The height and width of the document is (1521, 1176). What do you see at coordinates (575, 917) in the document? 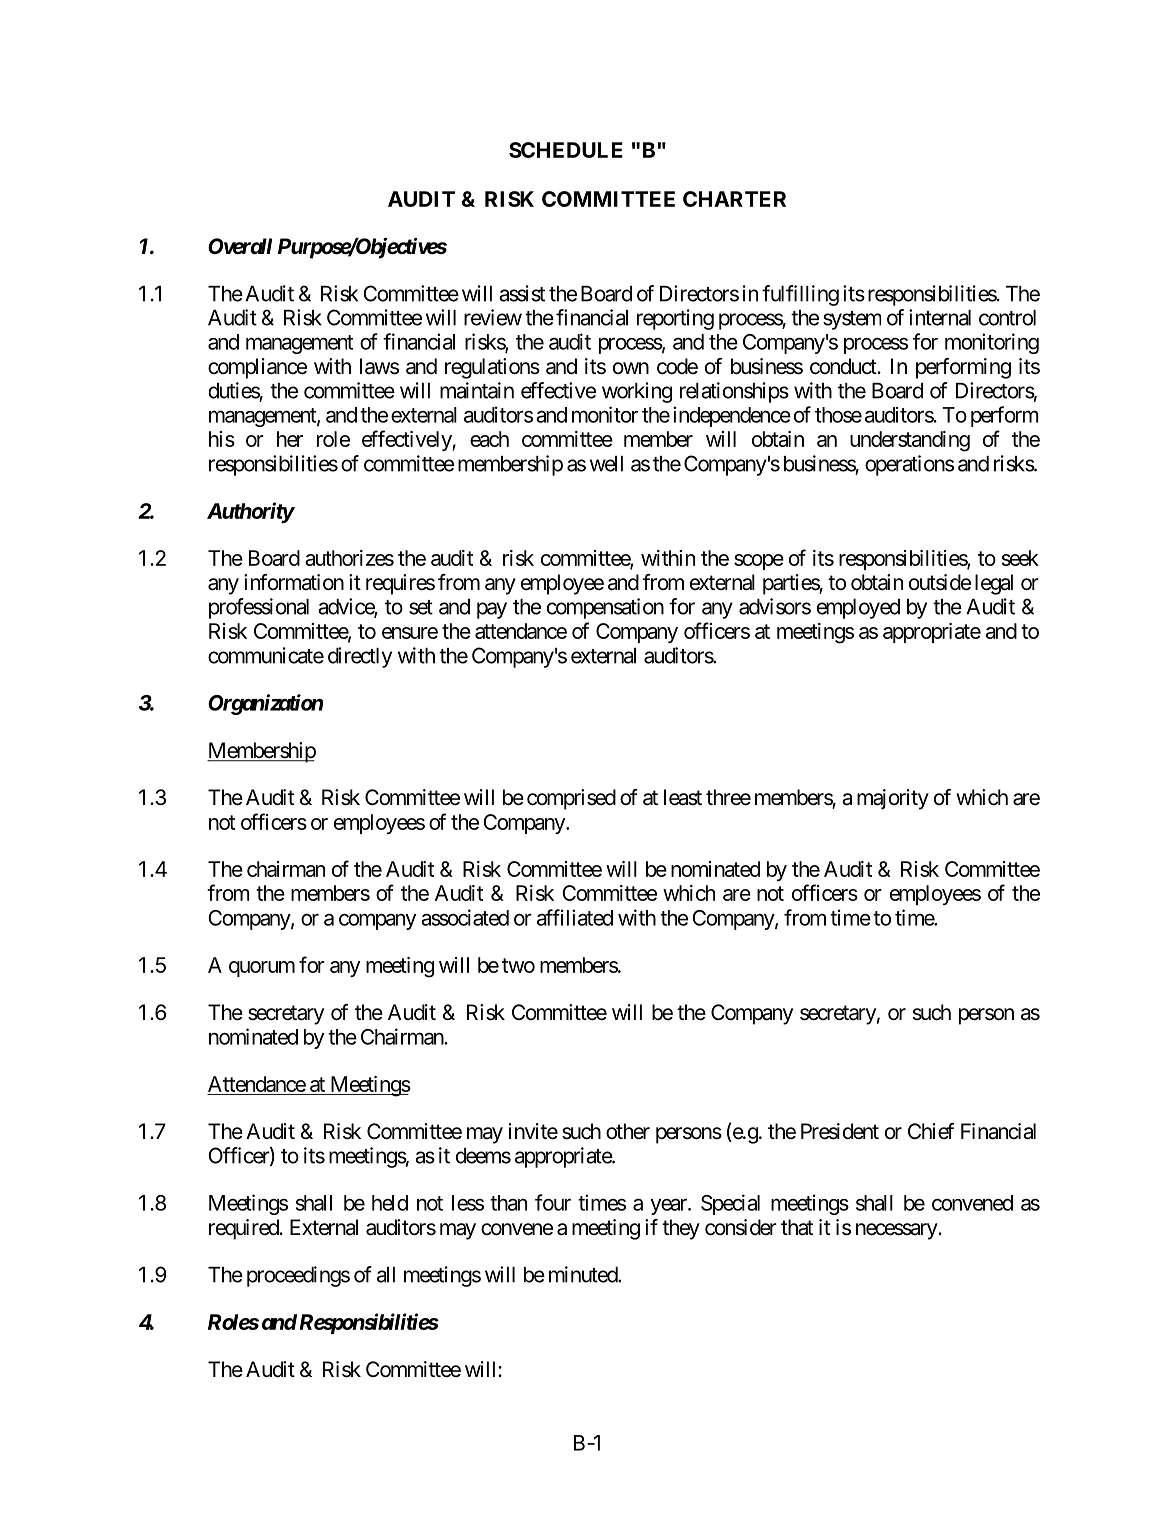
I see `affiliated` at bounding box center [575, 917].
